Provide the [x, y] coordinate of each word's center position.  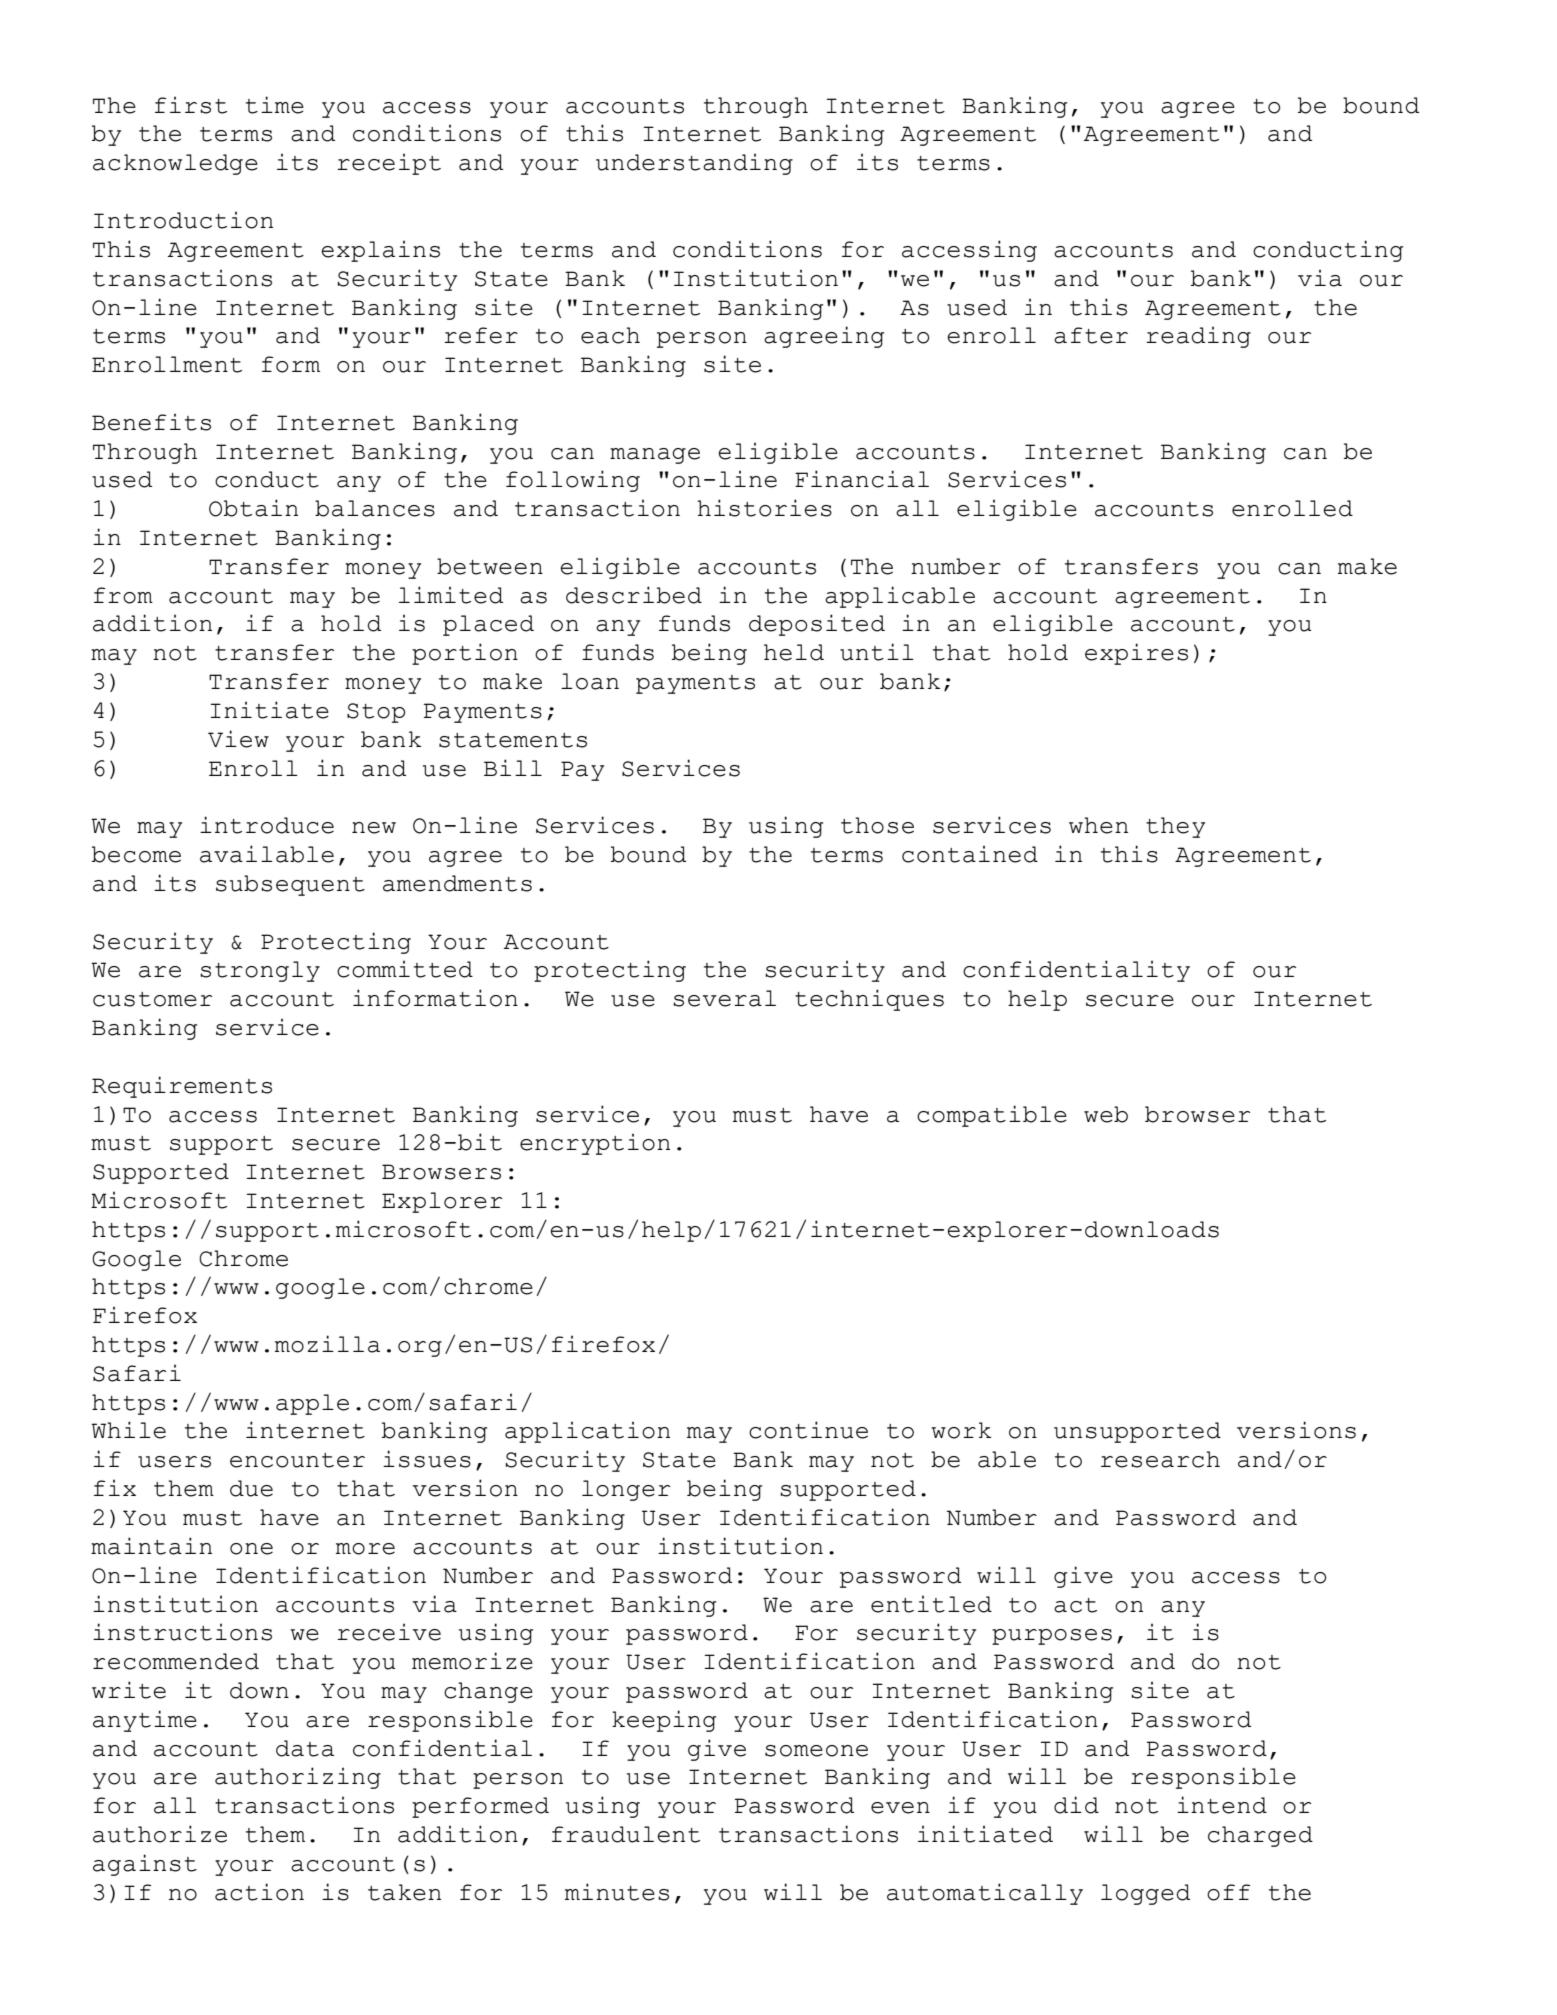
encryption [595, 1144]
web [1106, 1114]
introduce [267, 825]
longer [626, 1490]
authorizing [298, 1778]
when [1098, 825]
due [251, 1488]
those [877, 825]
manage [655, 456]
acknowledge [175, 164]
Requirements [182, 1087]
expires [1136, 654]
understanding [694, 164]
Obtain [253, 508]
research [1160, 1459]
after [1091, 335]
